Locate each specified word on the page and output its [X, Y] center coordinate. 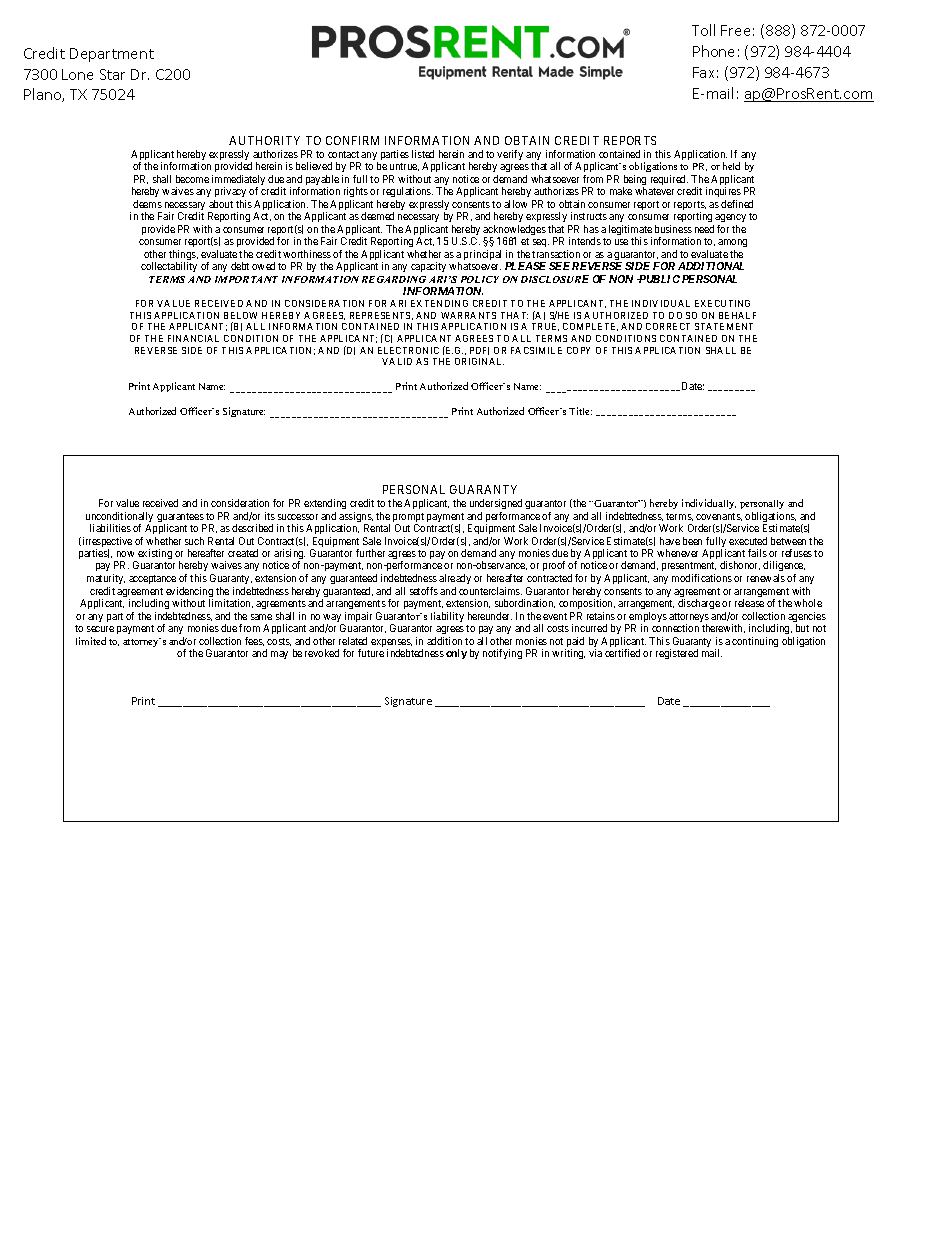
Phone [713, 51]
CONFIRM [352, 140]
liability [447, 617]
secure [100, 629]
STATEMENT [724, 326]
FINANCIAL [193, 338]
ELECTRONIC [408, 350]
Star [112, 74]
